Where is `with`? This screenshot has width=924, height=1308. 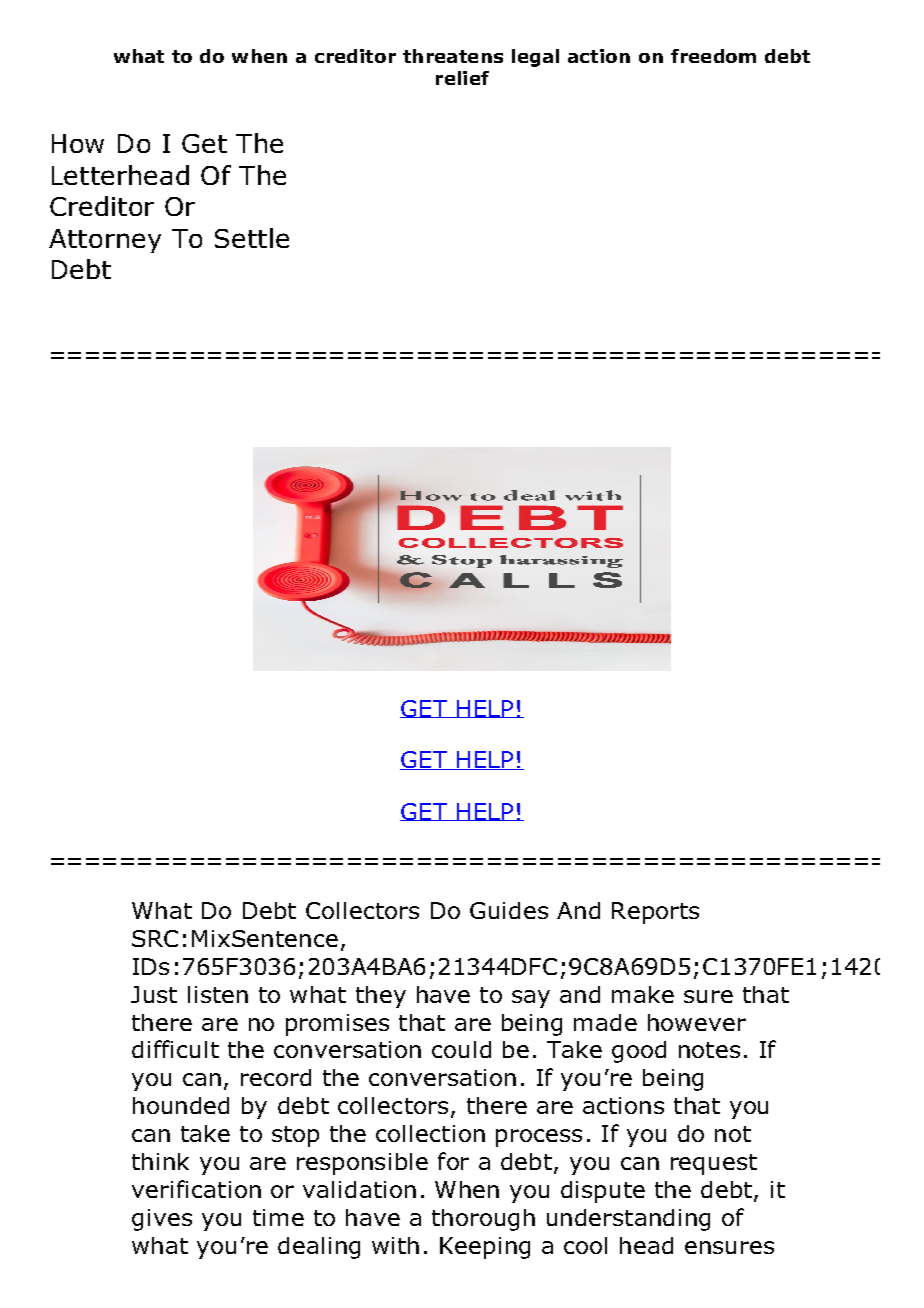 with is located at coordinates (395, 1245).
